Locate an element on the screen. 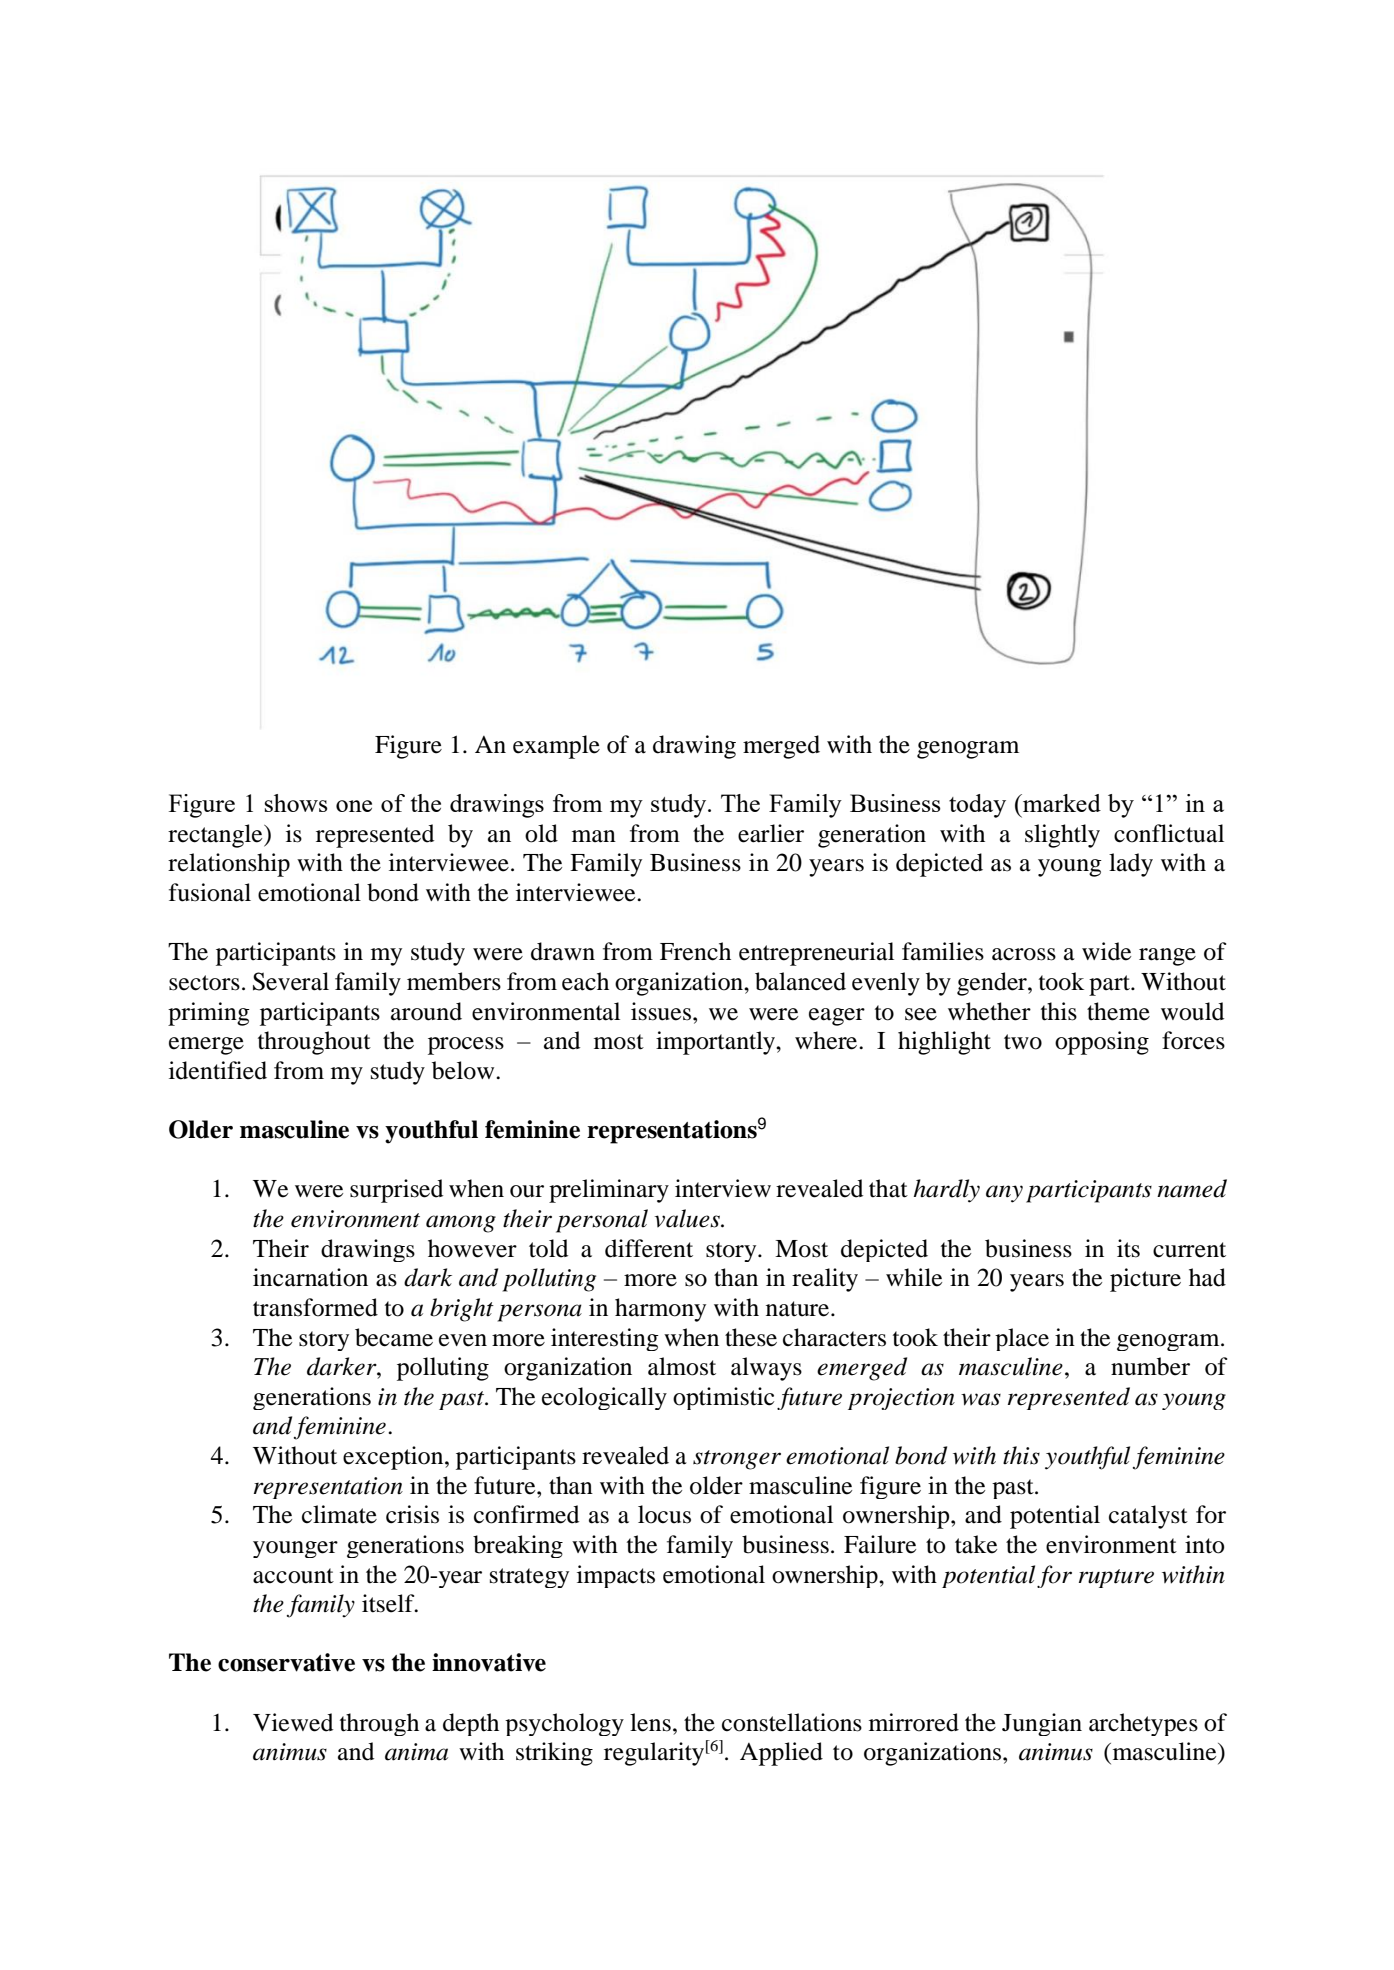  incarnation is located at coordinates (310, 1277).
